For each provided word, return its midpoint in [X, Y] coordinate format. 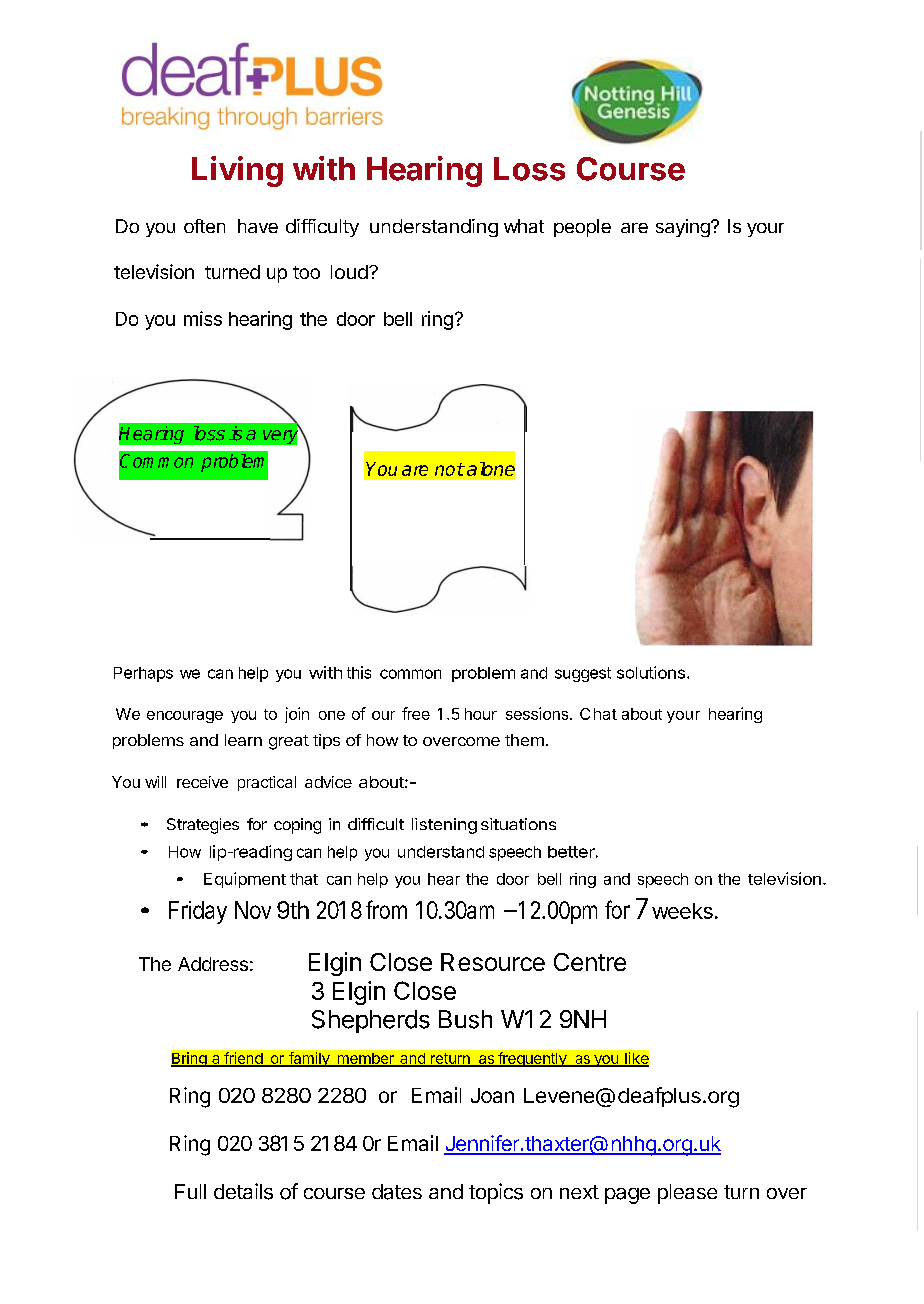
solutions [651, 672]
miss [203, 318]
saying [684, 228]
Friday [198, 912]
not [449, 469]
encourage [185, 717]
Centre [590, 962]
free [416, 713]
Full [190, 1191]
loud [349, 272]
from [386, 909]
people [582, 228]
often [204, 226]
